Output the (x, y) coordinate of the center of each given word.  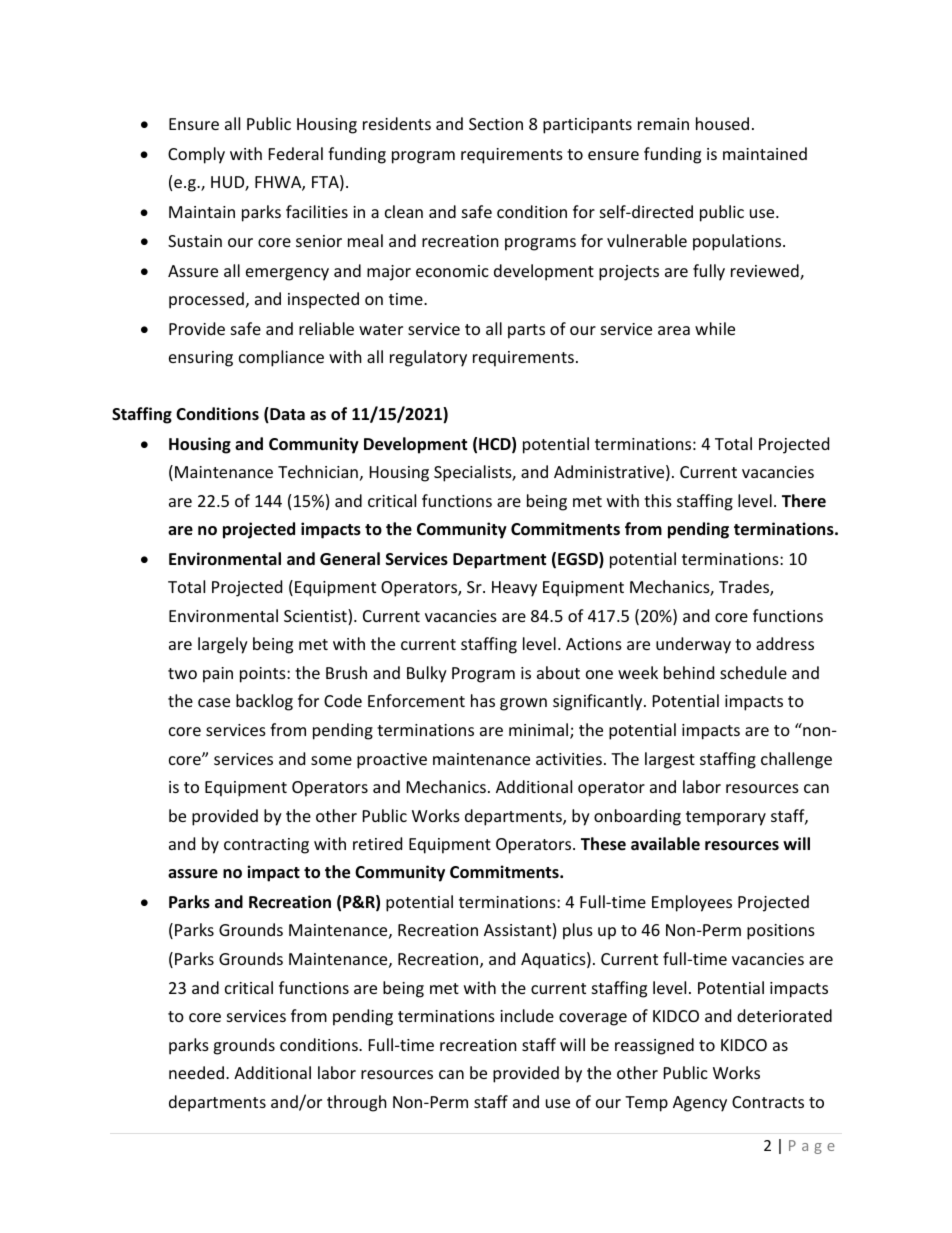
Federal (296, 153)
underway (693, 645)
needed (196, 1072)
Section (496, 124)
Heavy (514, 589)
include (527, 1015)
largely (223, 645)
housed (722, 123)
